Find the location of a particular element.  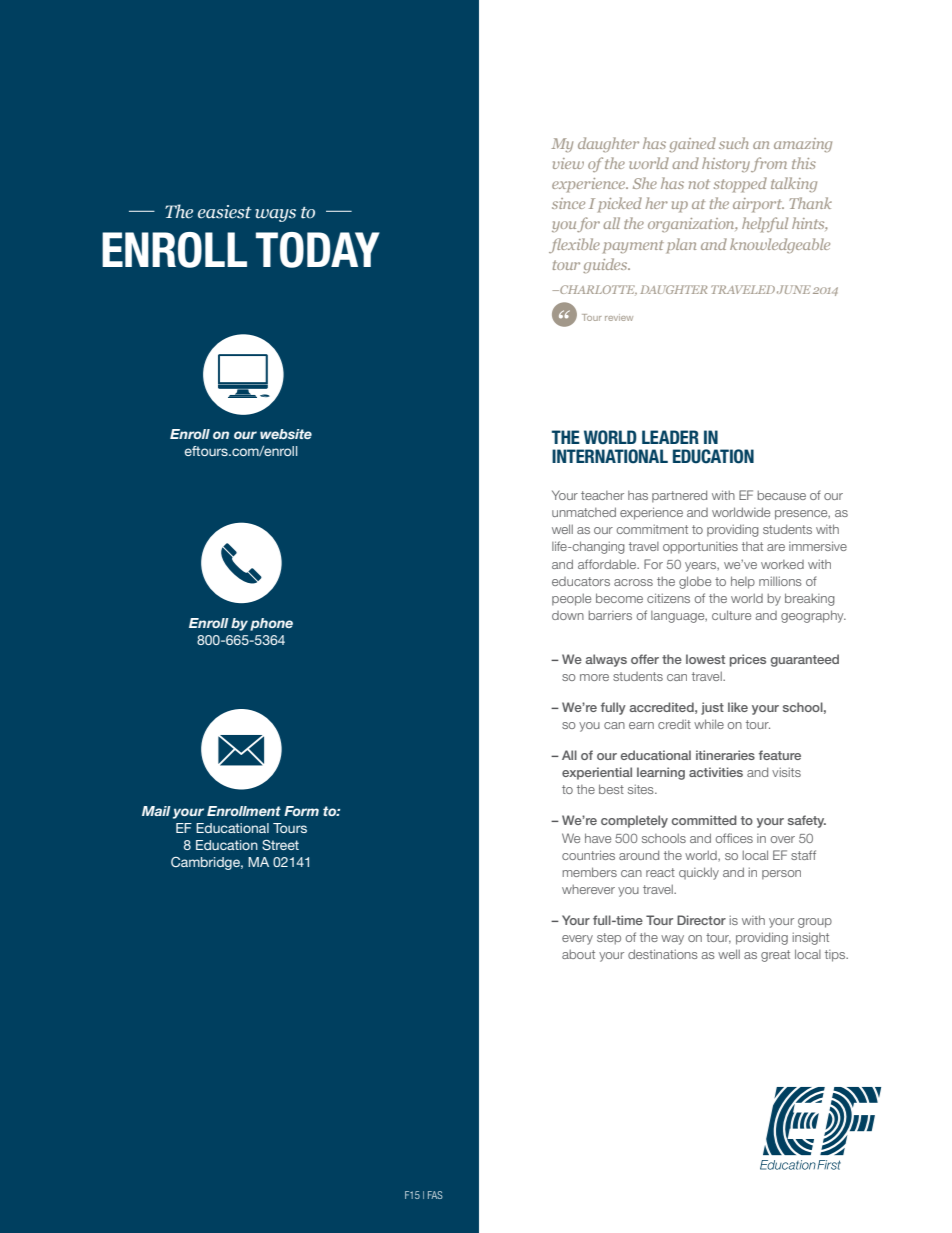

feature is located at coordinates (780, 755).
